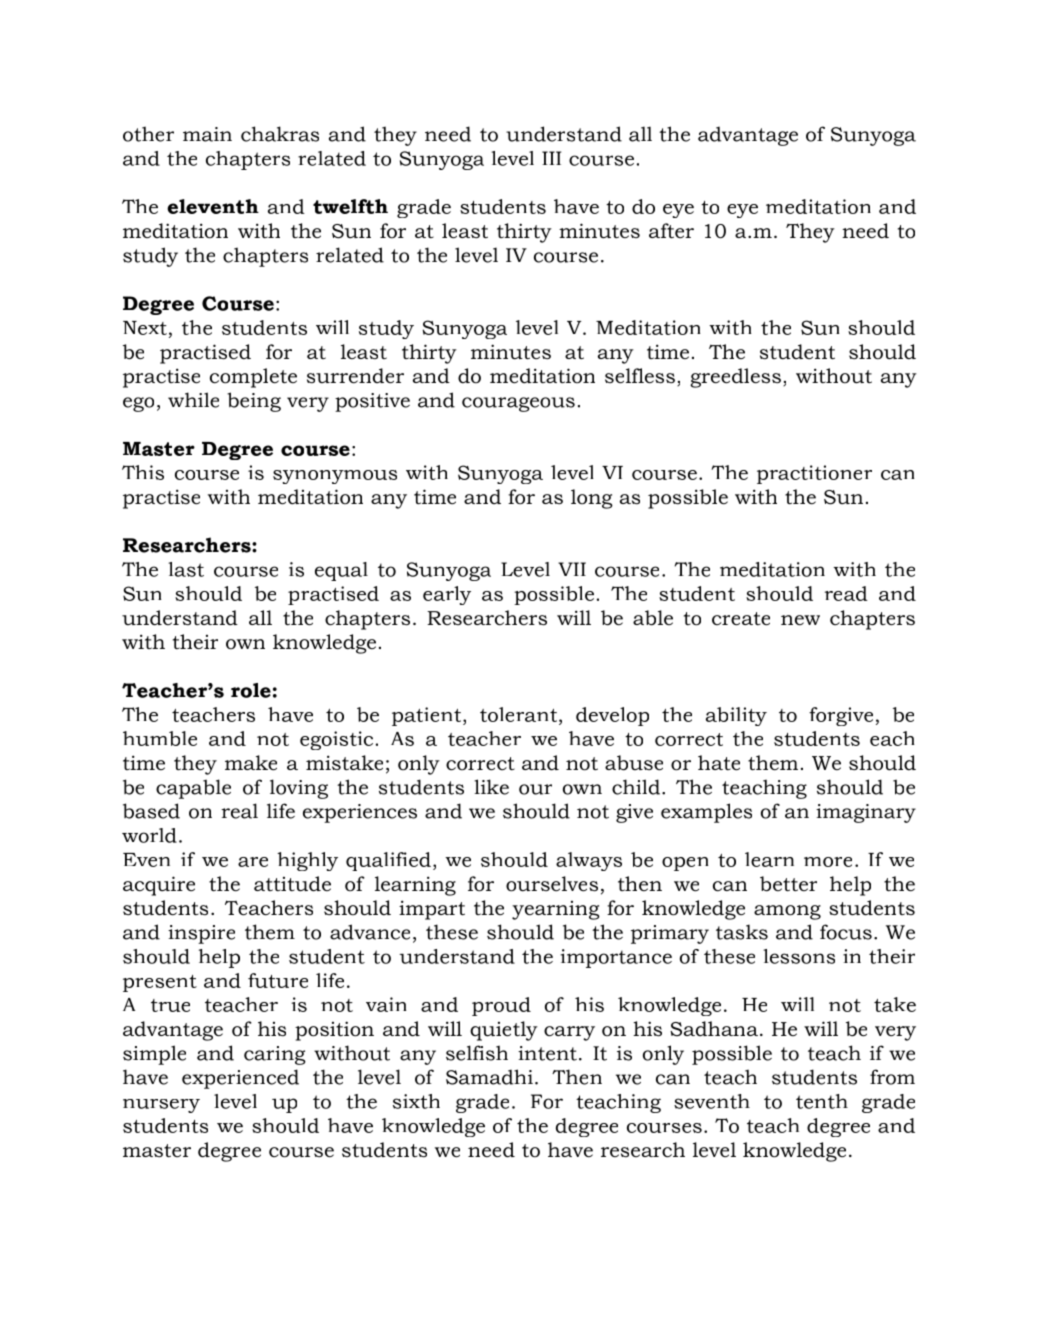 This screenshot has height=1344, width=1039. What do you see at coordinates (640, 376) in the screenshot?
I see `selfless` at bounding box center [640, 376].
